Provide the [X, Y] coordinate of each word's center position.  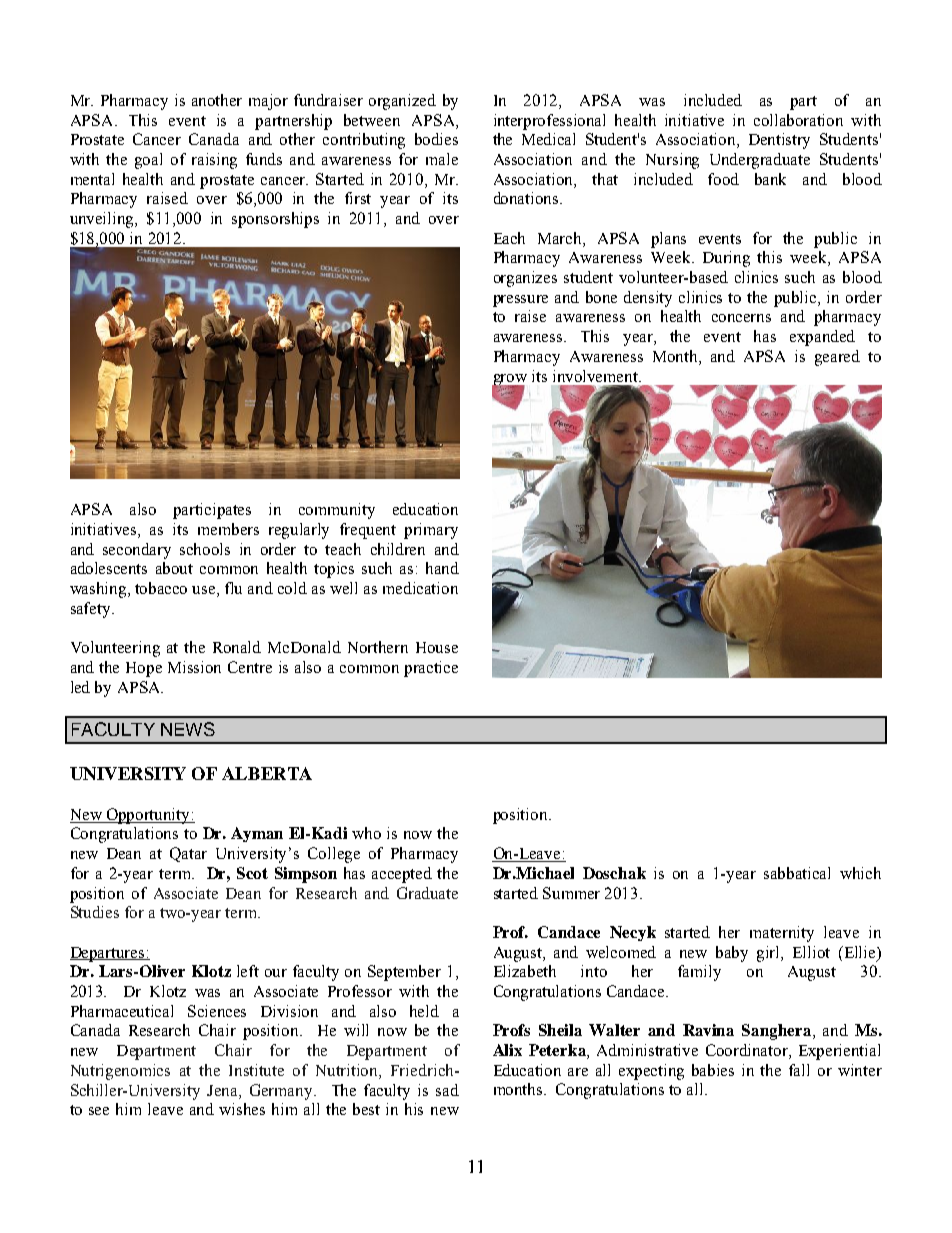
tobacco [161, 588]
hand [442, 568]
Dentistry [779, 141]
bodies [436, 139]
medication [420, 588]
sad [447, 1090]
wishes [242, 1109]
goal [148, 161]
